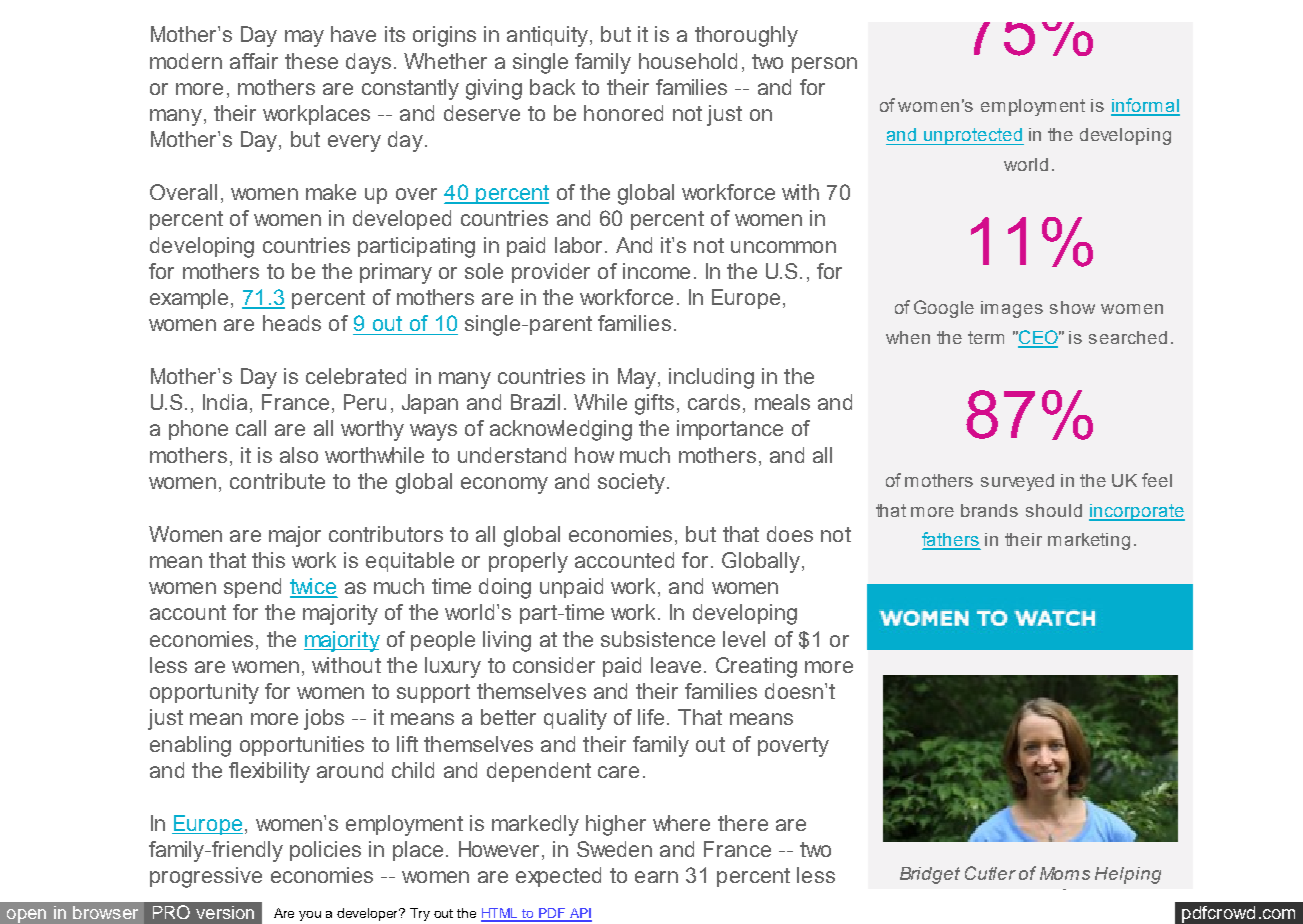 The image size is (1303, 924). What do you see at coordinates (186, 61) in the screenshot?
I see `modern` at bounding box center [186, 61].
